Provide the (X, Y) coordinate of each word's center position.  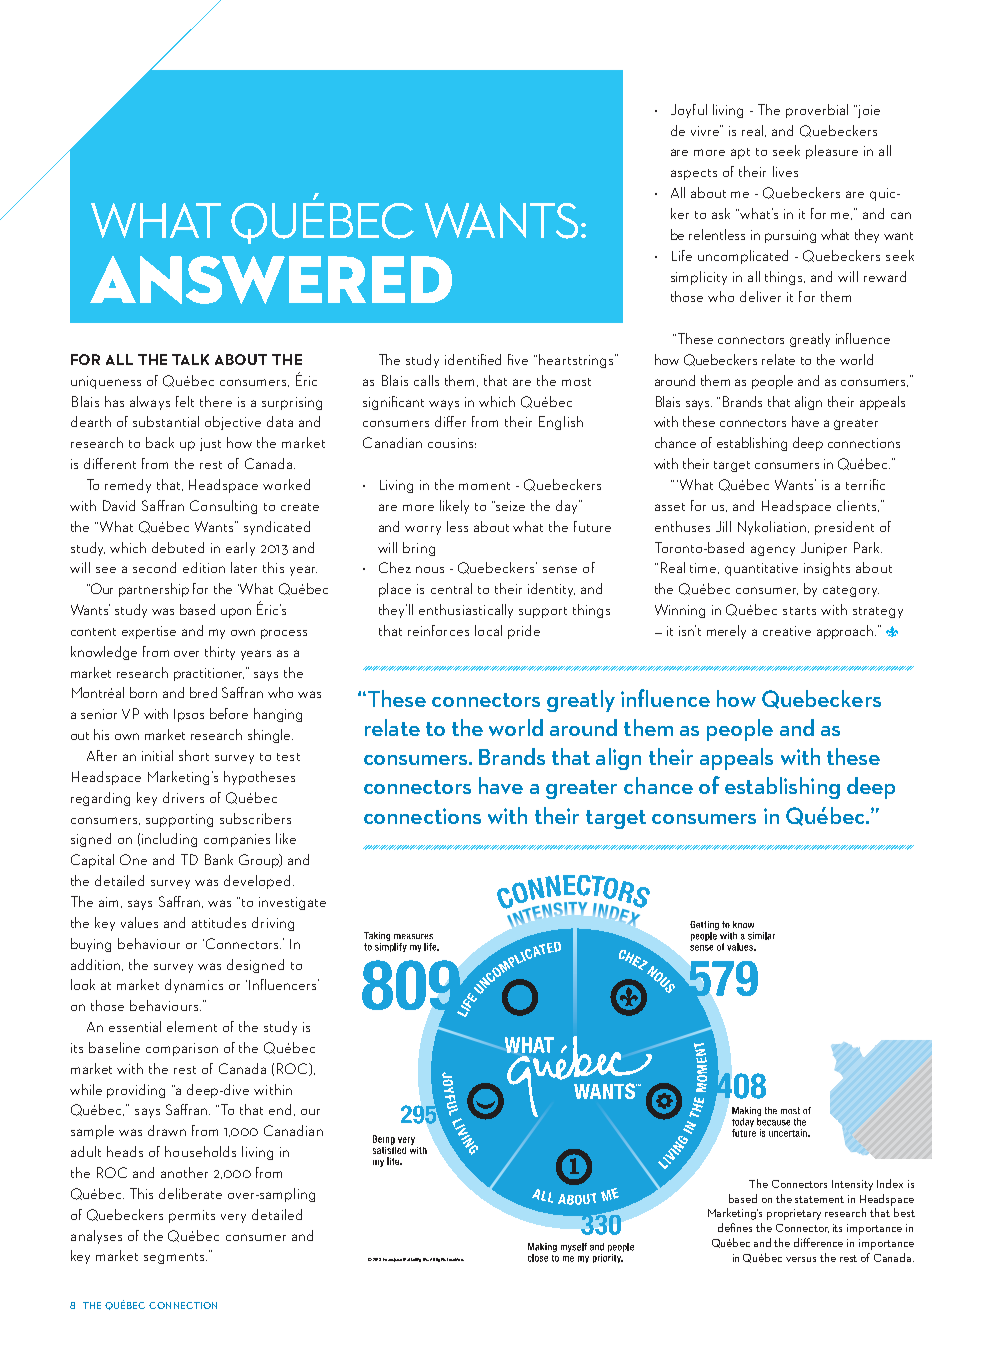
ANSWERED (271, 280)
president (844, 528)
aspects (694, 174)
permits (192, 1216)
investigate (292, 903)
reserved (455, 1259)
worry (423, 530)
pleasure (832, 152)
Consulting (223, 507)
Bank (219, 859)
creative (787, 631)
